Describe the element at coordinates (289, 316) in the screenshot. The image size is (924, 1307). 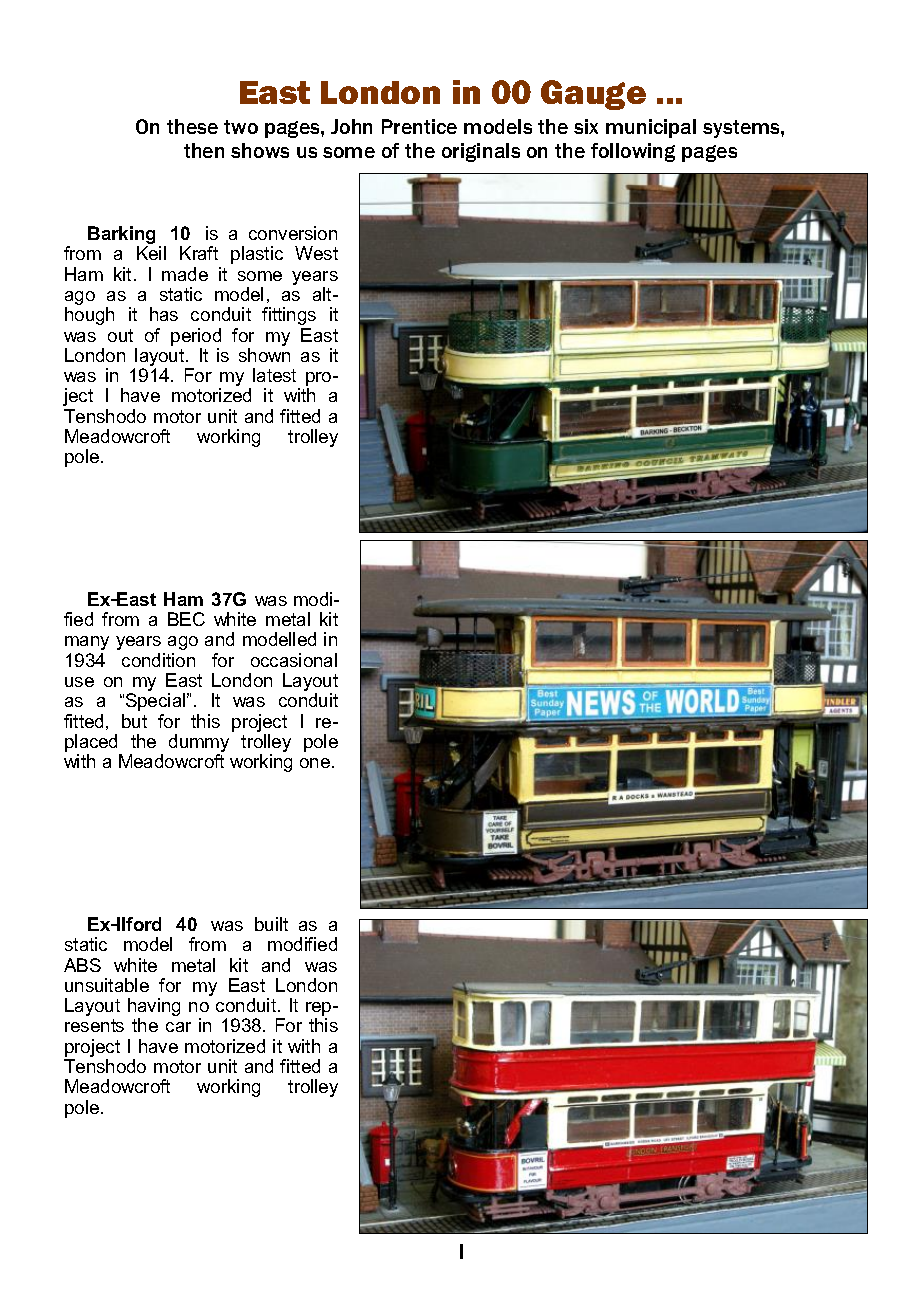
I see `fittings` at that location.
